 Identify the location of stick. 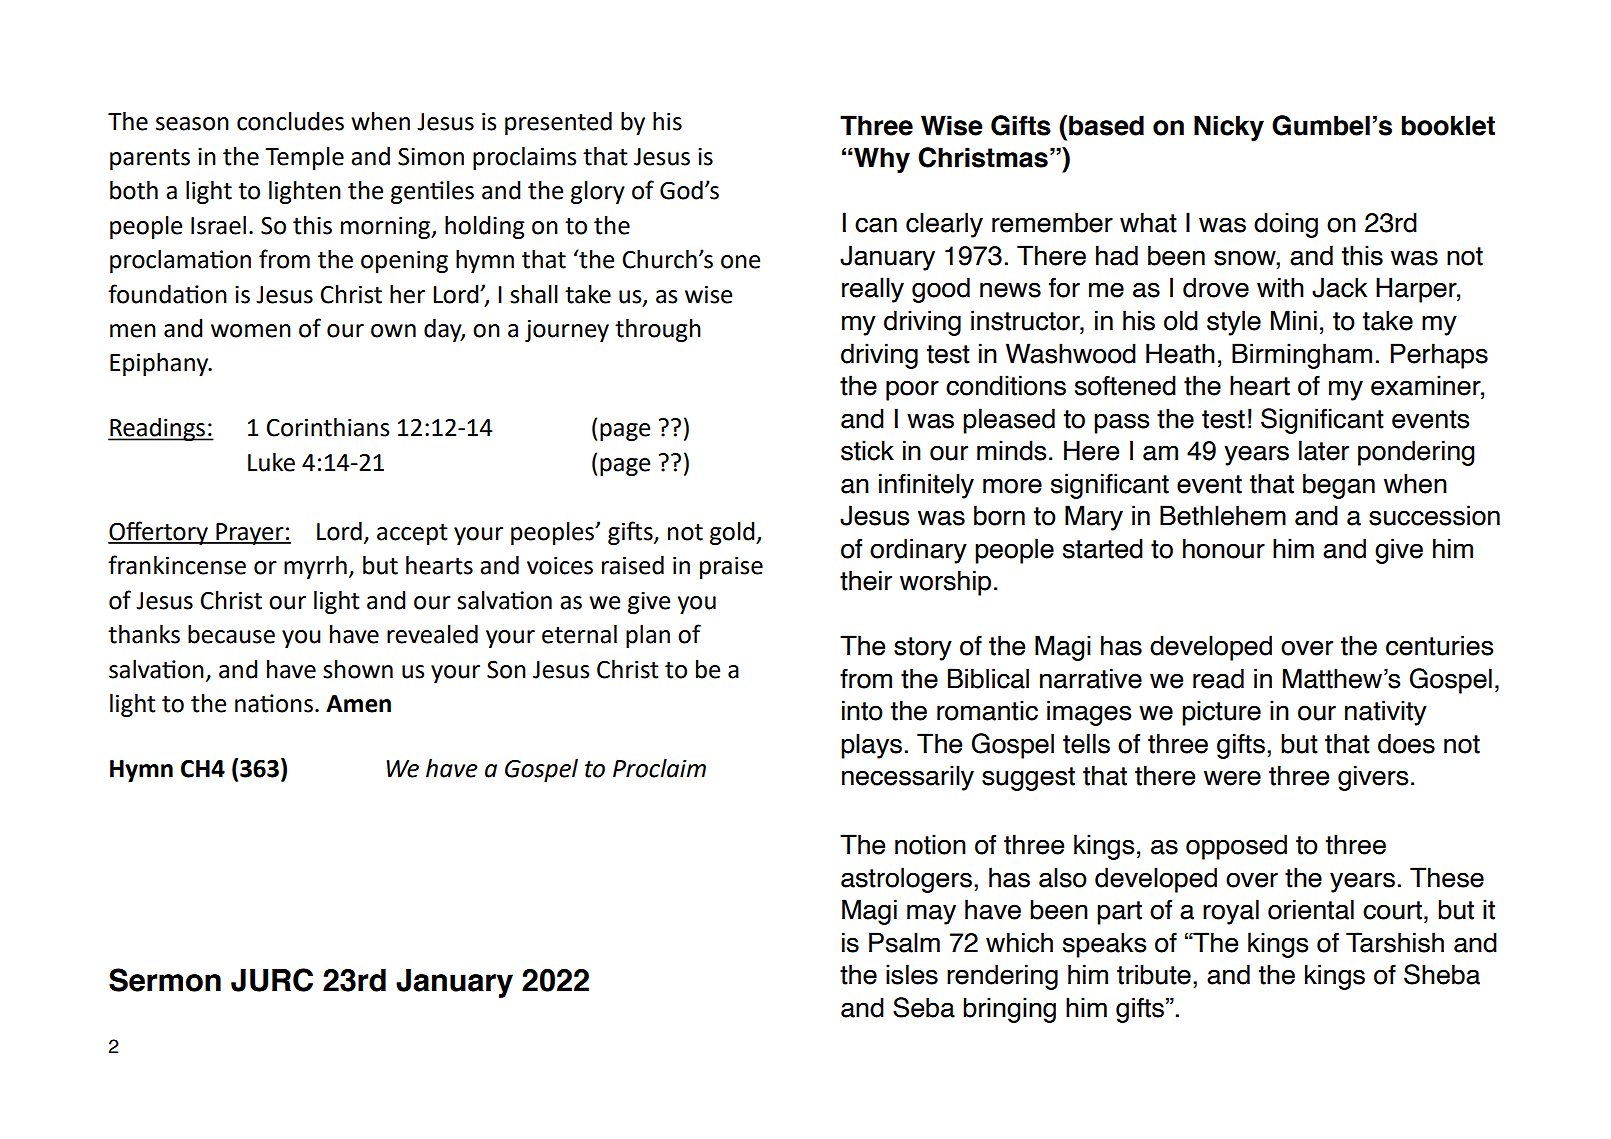
(867, 450).
